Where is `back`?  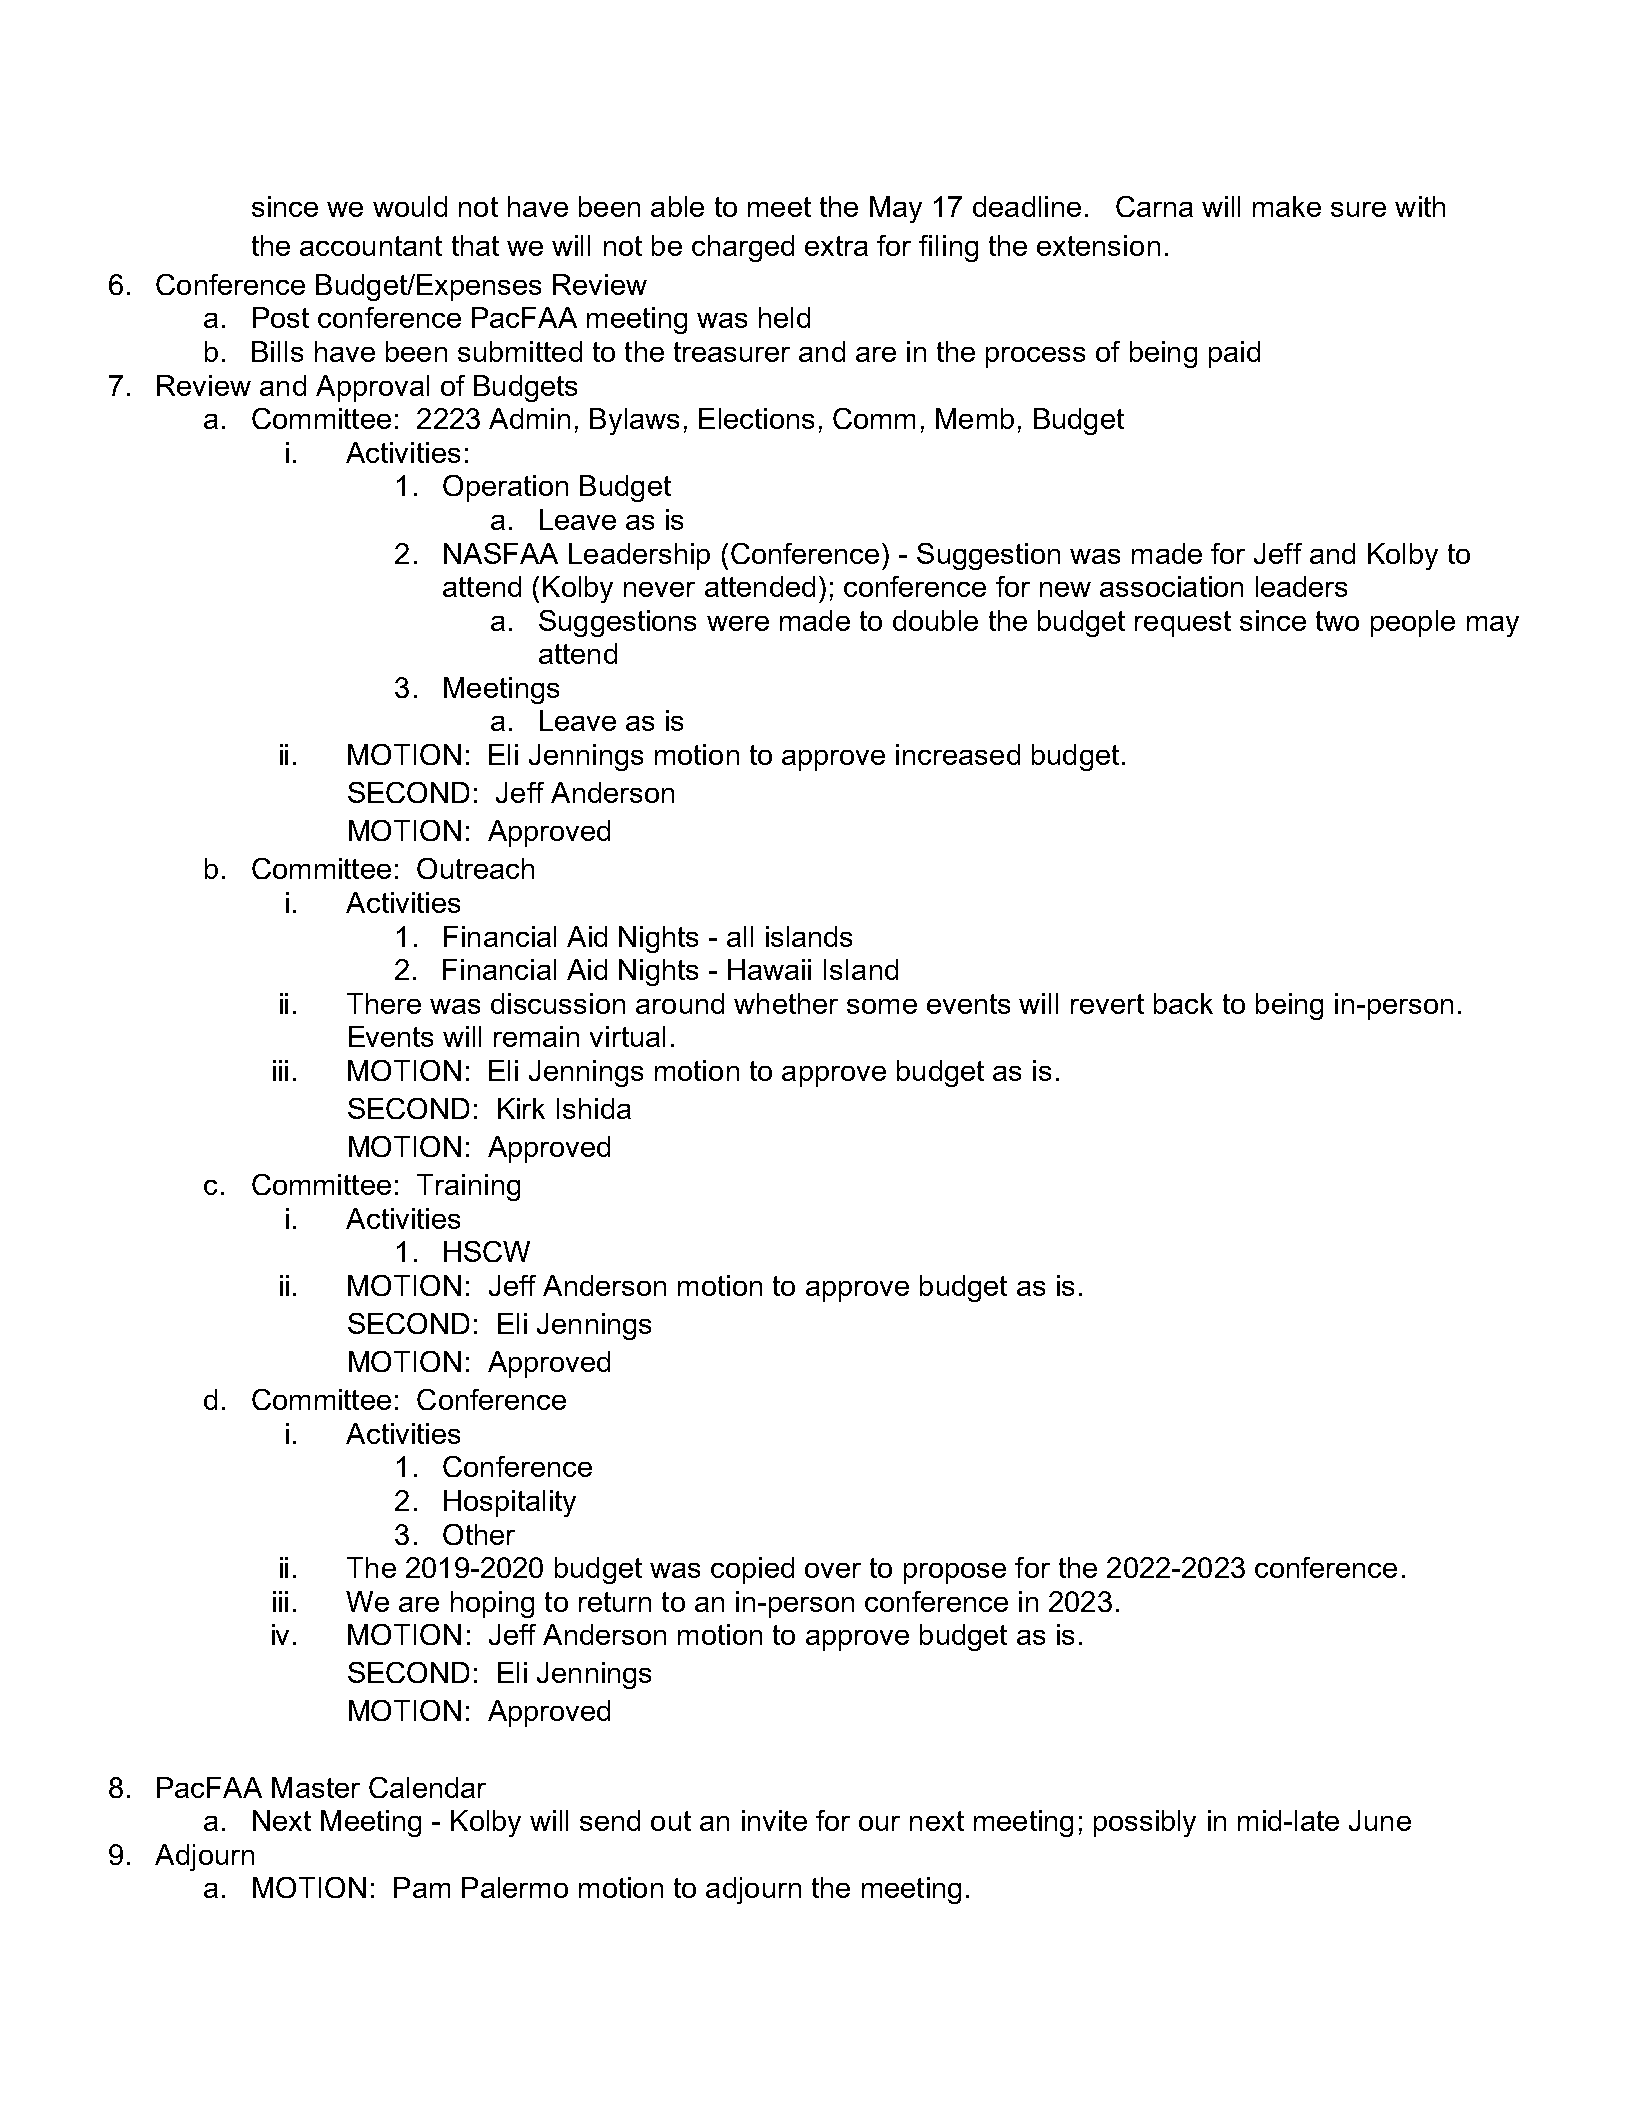 back is located at coordinates (1183, 1003).
